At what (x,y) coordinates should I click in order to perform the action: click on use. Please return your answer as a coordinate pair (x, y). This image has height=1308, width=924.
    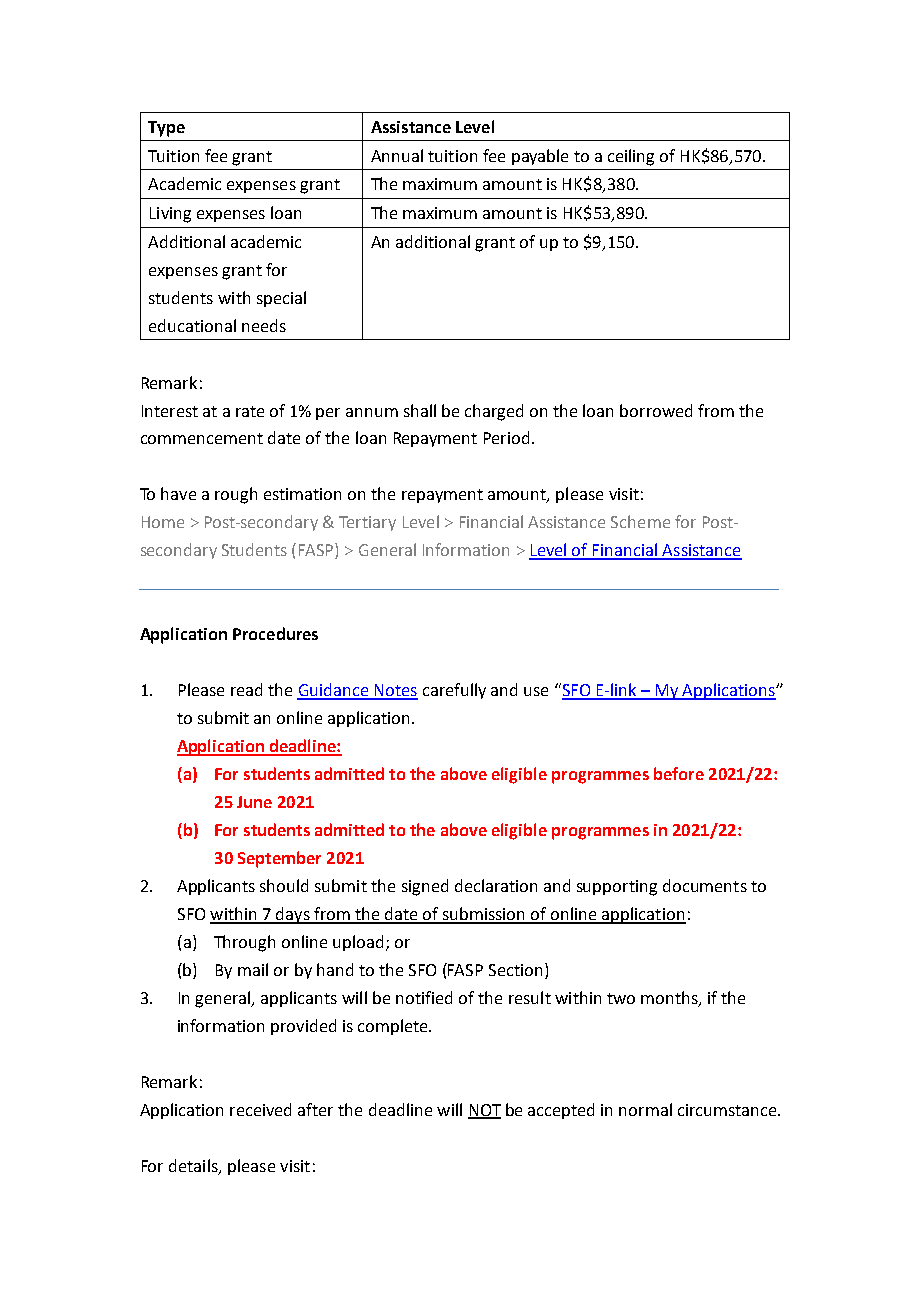
    Looking at the image, I should click on (536, 691).
